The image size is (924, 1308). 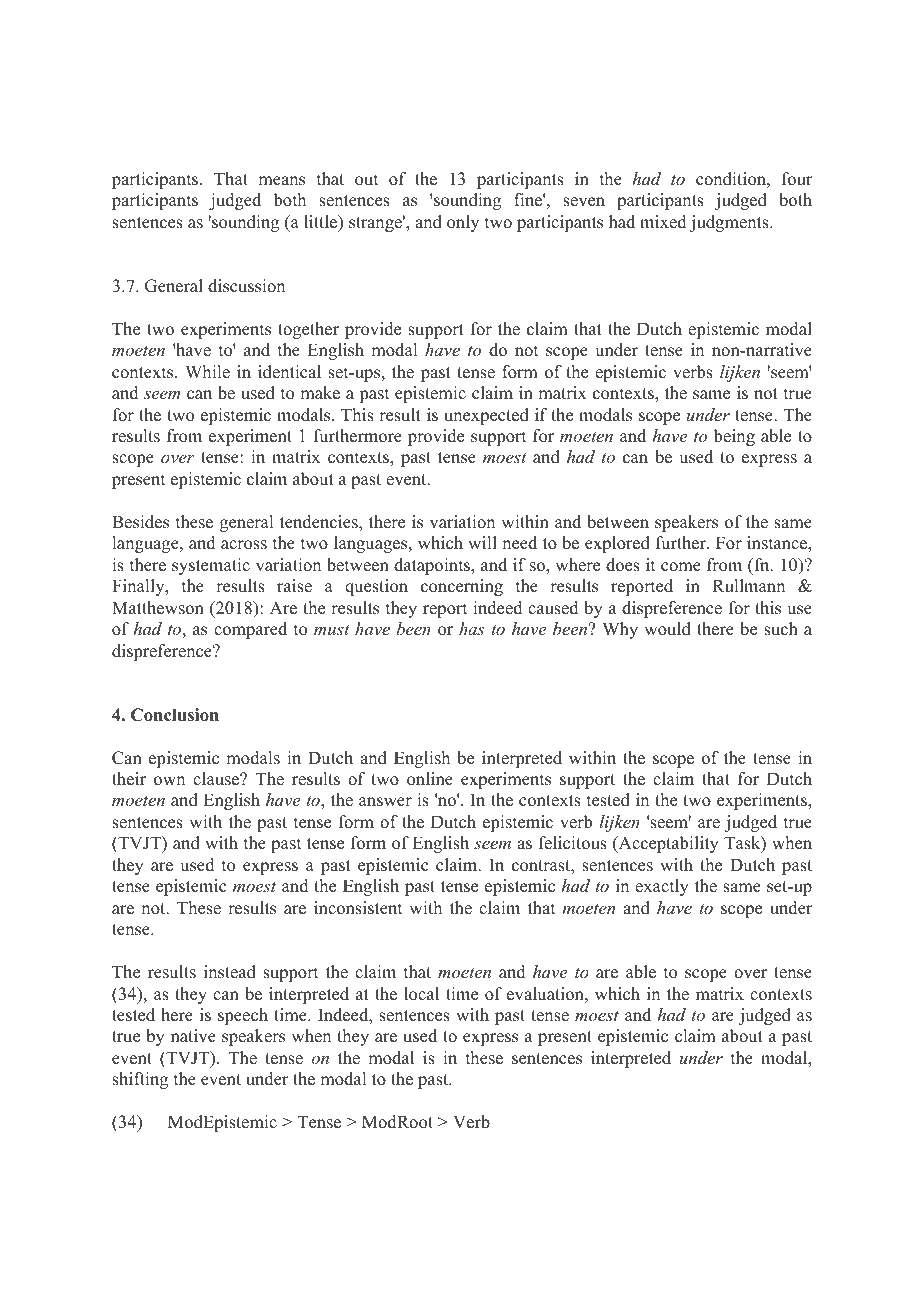 What do you see at coordinates (140, 522) in the screenshot?
I see `Besides` at bounding box center [140, 522].
